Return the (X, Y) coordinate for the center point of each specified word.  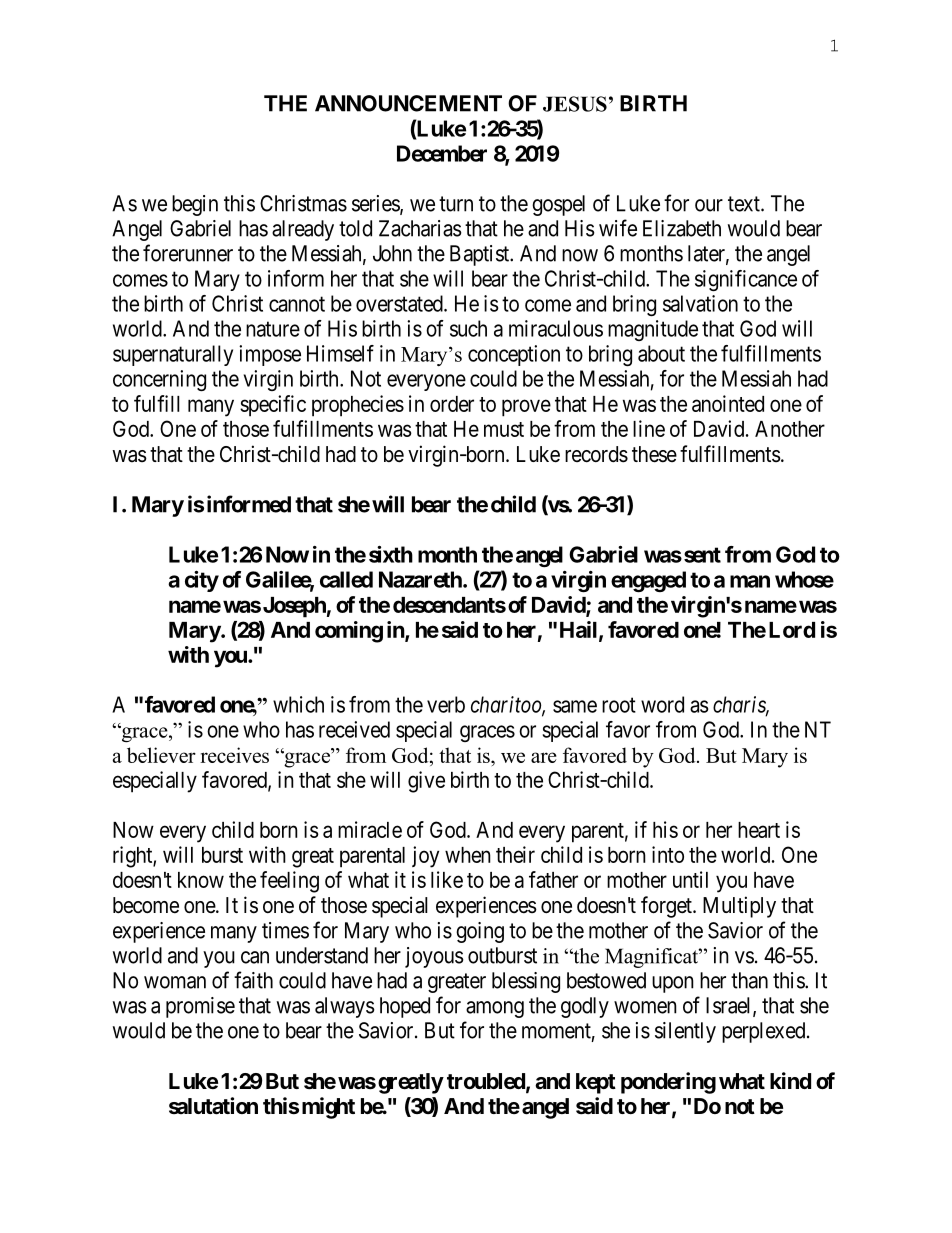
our (709, 205)
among (495, 1009)
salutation (213, 1106)
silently (685, 1032)
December (442, 153)
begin (195, 205)
